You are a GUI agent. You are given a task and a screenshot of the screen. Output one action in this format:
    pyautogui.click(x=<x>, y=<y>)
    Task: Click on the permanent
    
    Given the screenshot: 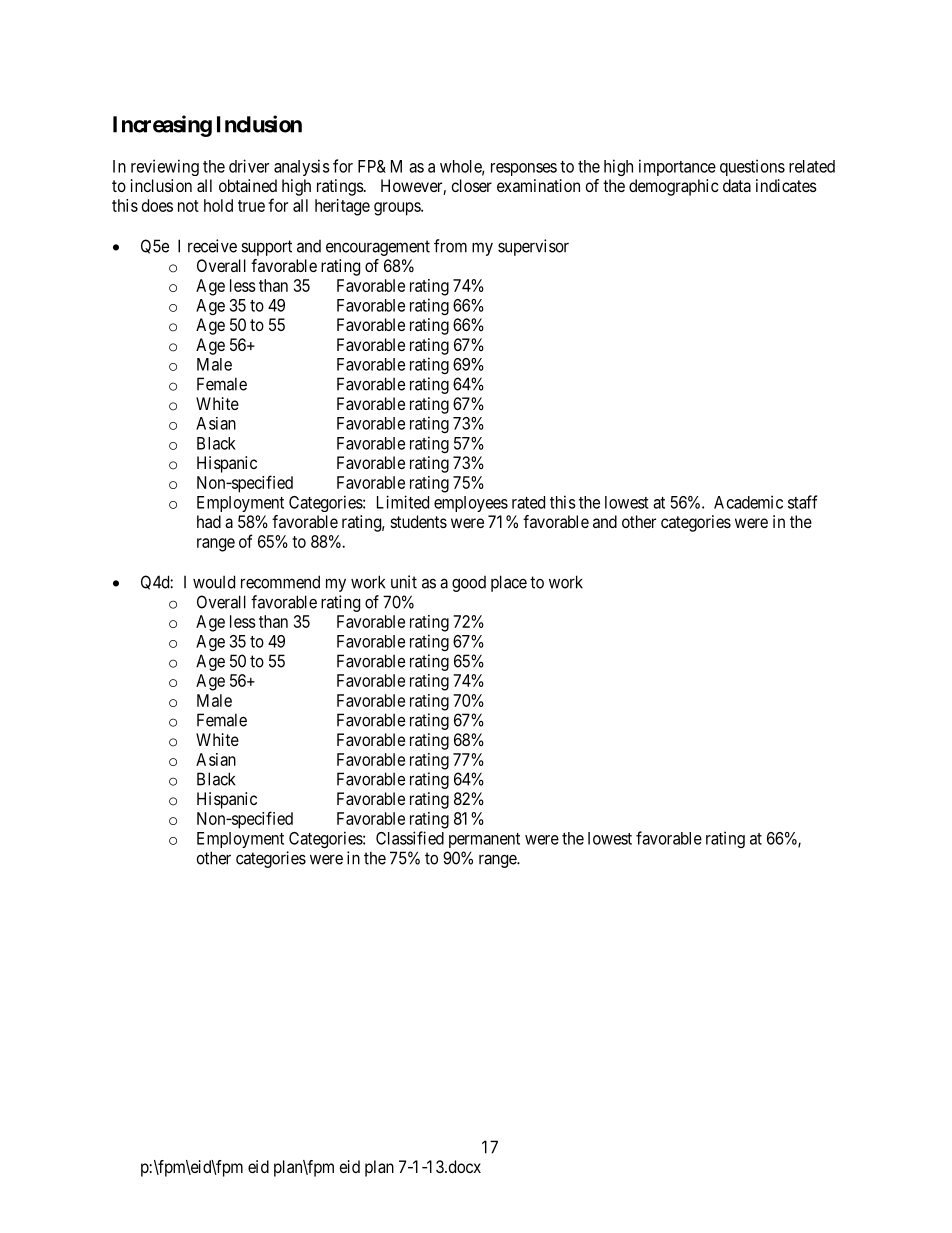 What is the action you would take?
    pyautogui.click(x=484, y=840)
